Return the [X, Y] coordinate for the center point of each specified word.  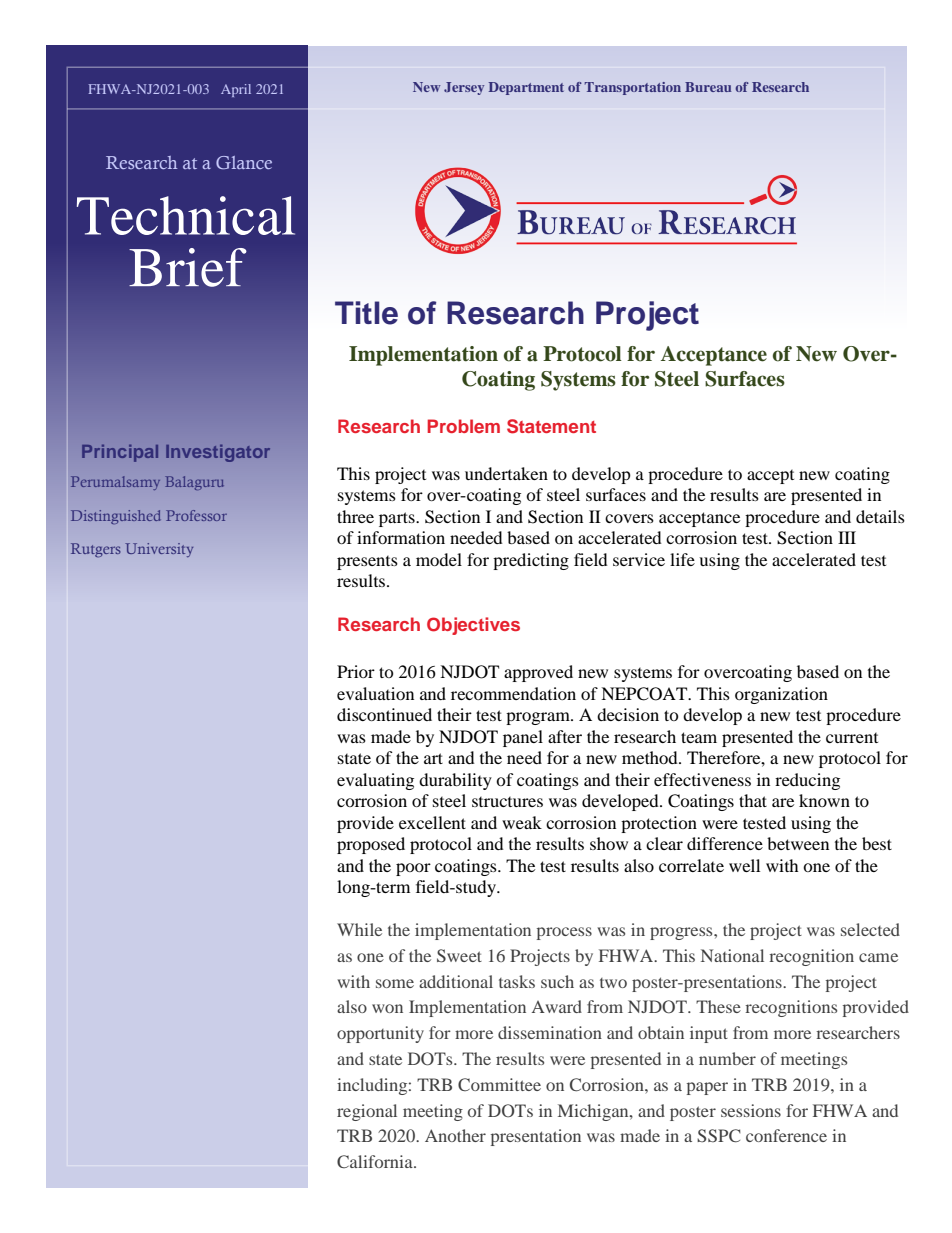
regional [367, 1112]
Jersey [464, 88]
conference [786, 1135]
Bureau [708, 87]
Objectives [473, 626]
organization [781, 695]
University [159, 550]
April [236, 90]
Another [455, 1135]
